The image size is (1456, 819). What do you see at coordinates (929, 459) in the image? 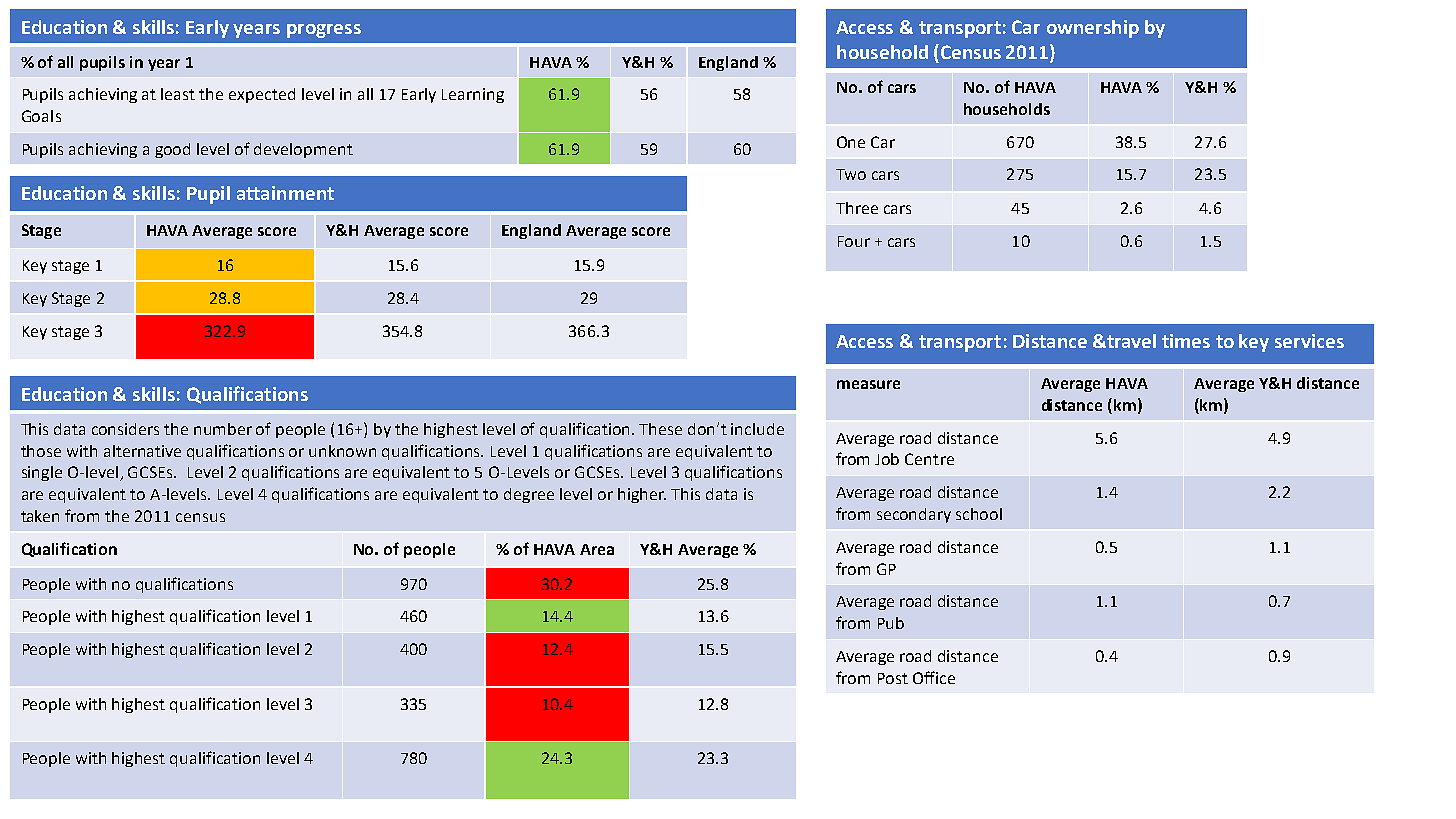
I see `Centre` at bounding box center [929, 459].
